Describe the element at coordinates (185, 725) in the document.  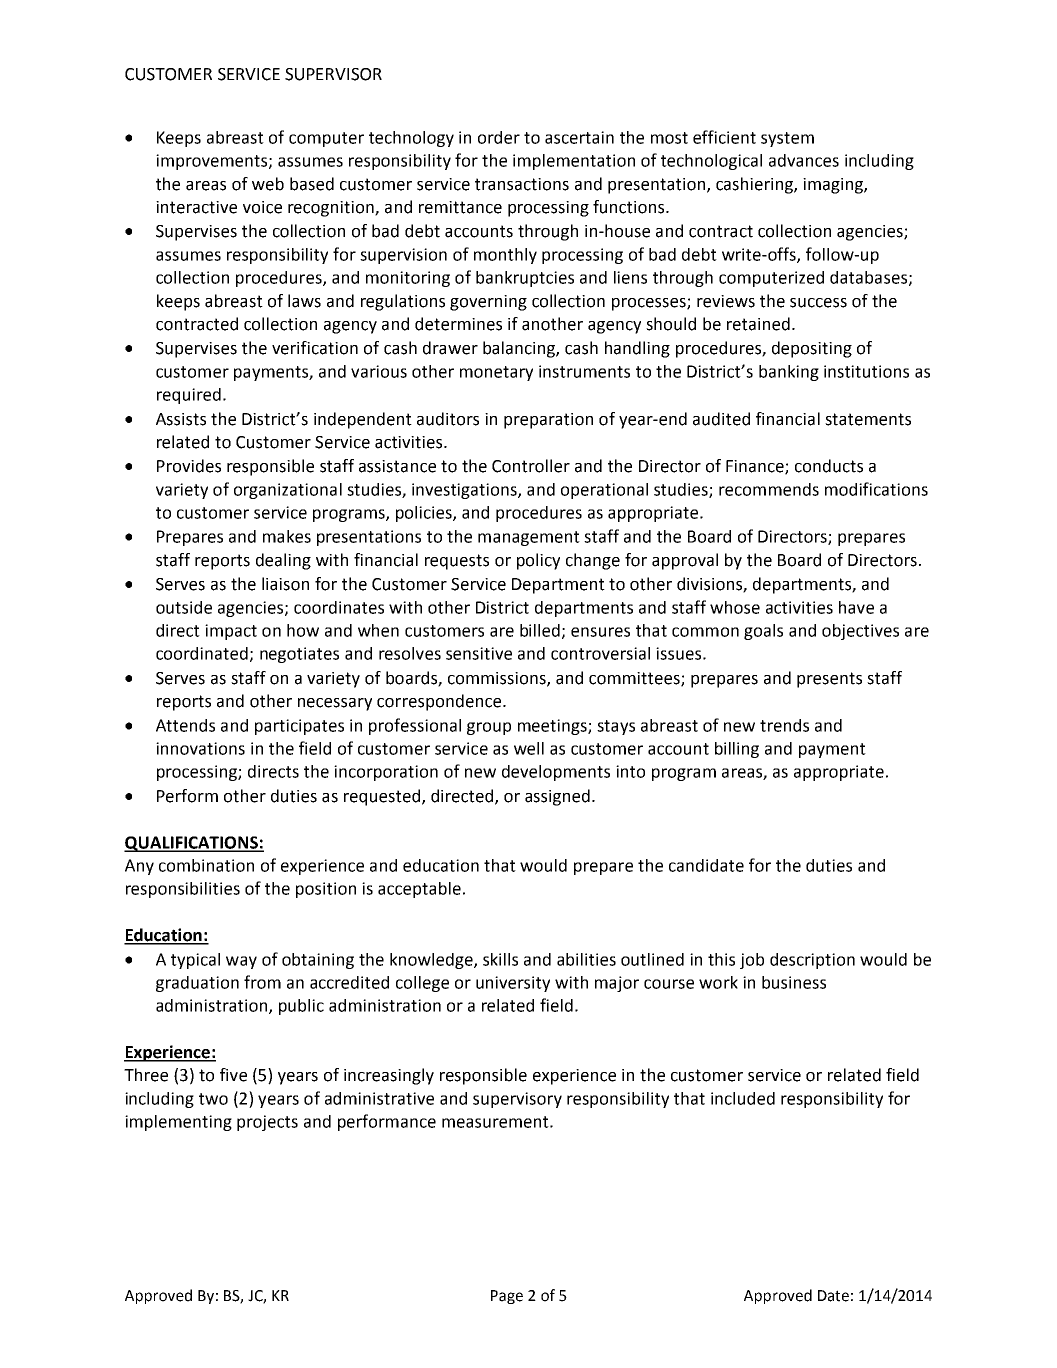
I see `Attends` at that location.
